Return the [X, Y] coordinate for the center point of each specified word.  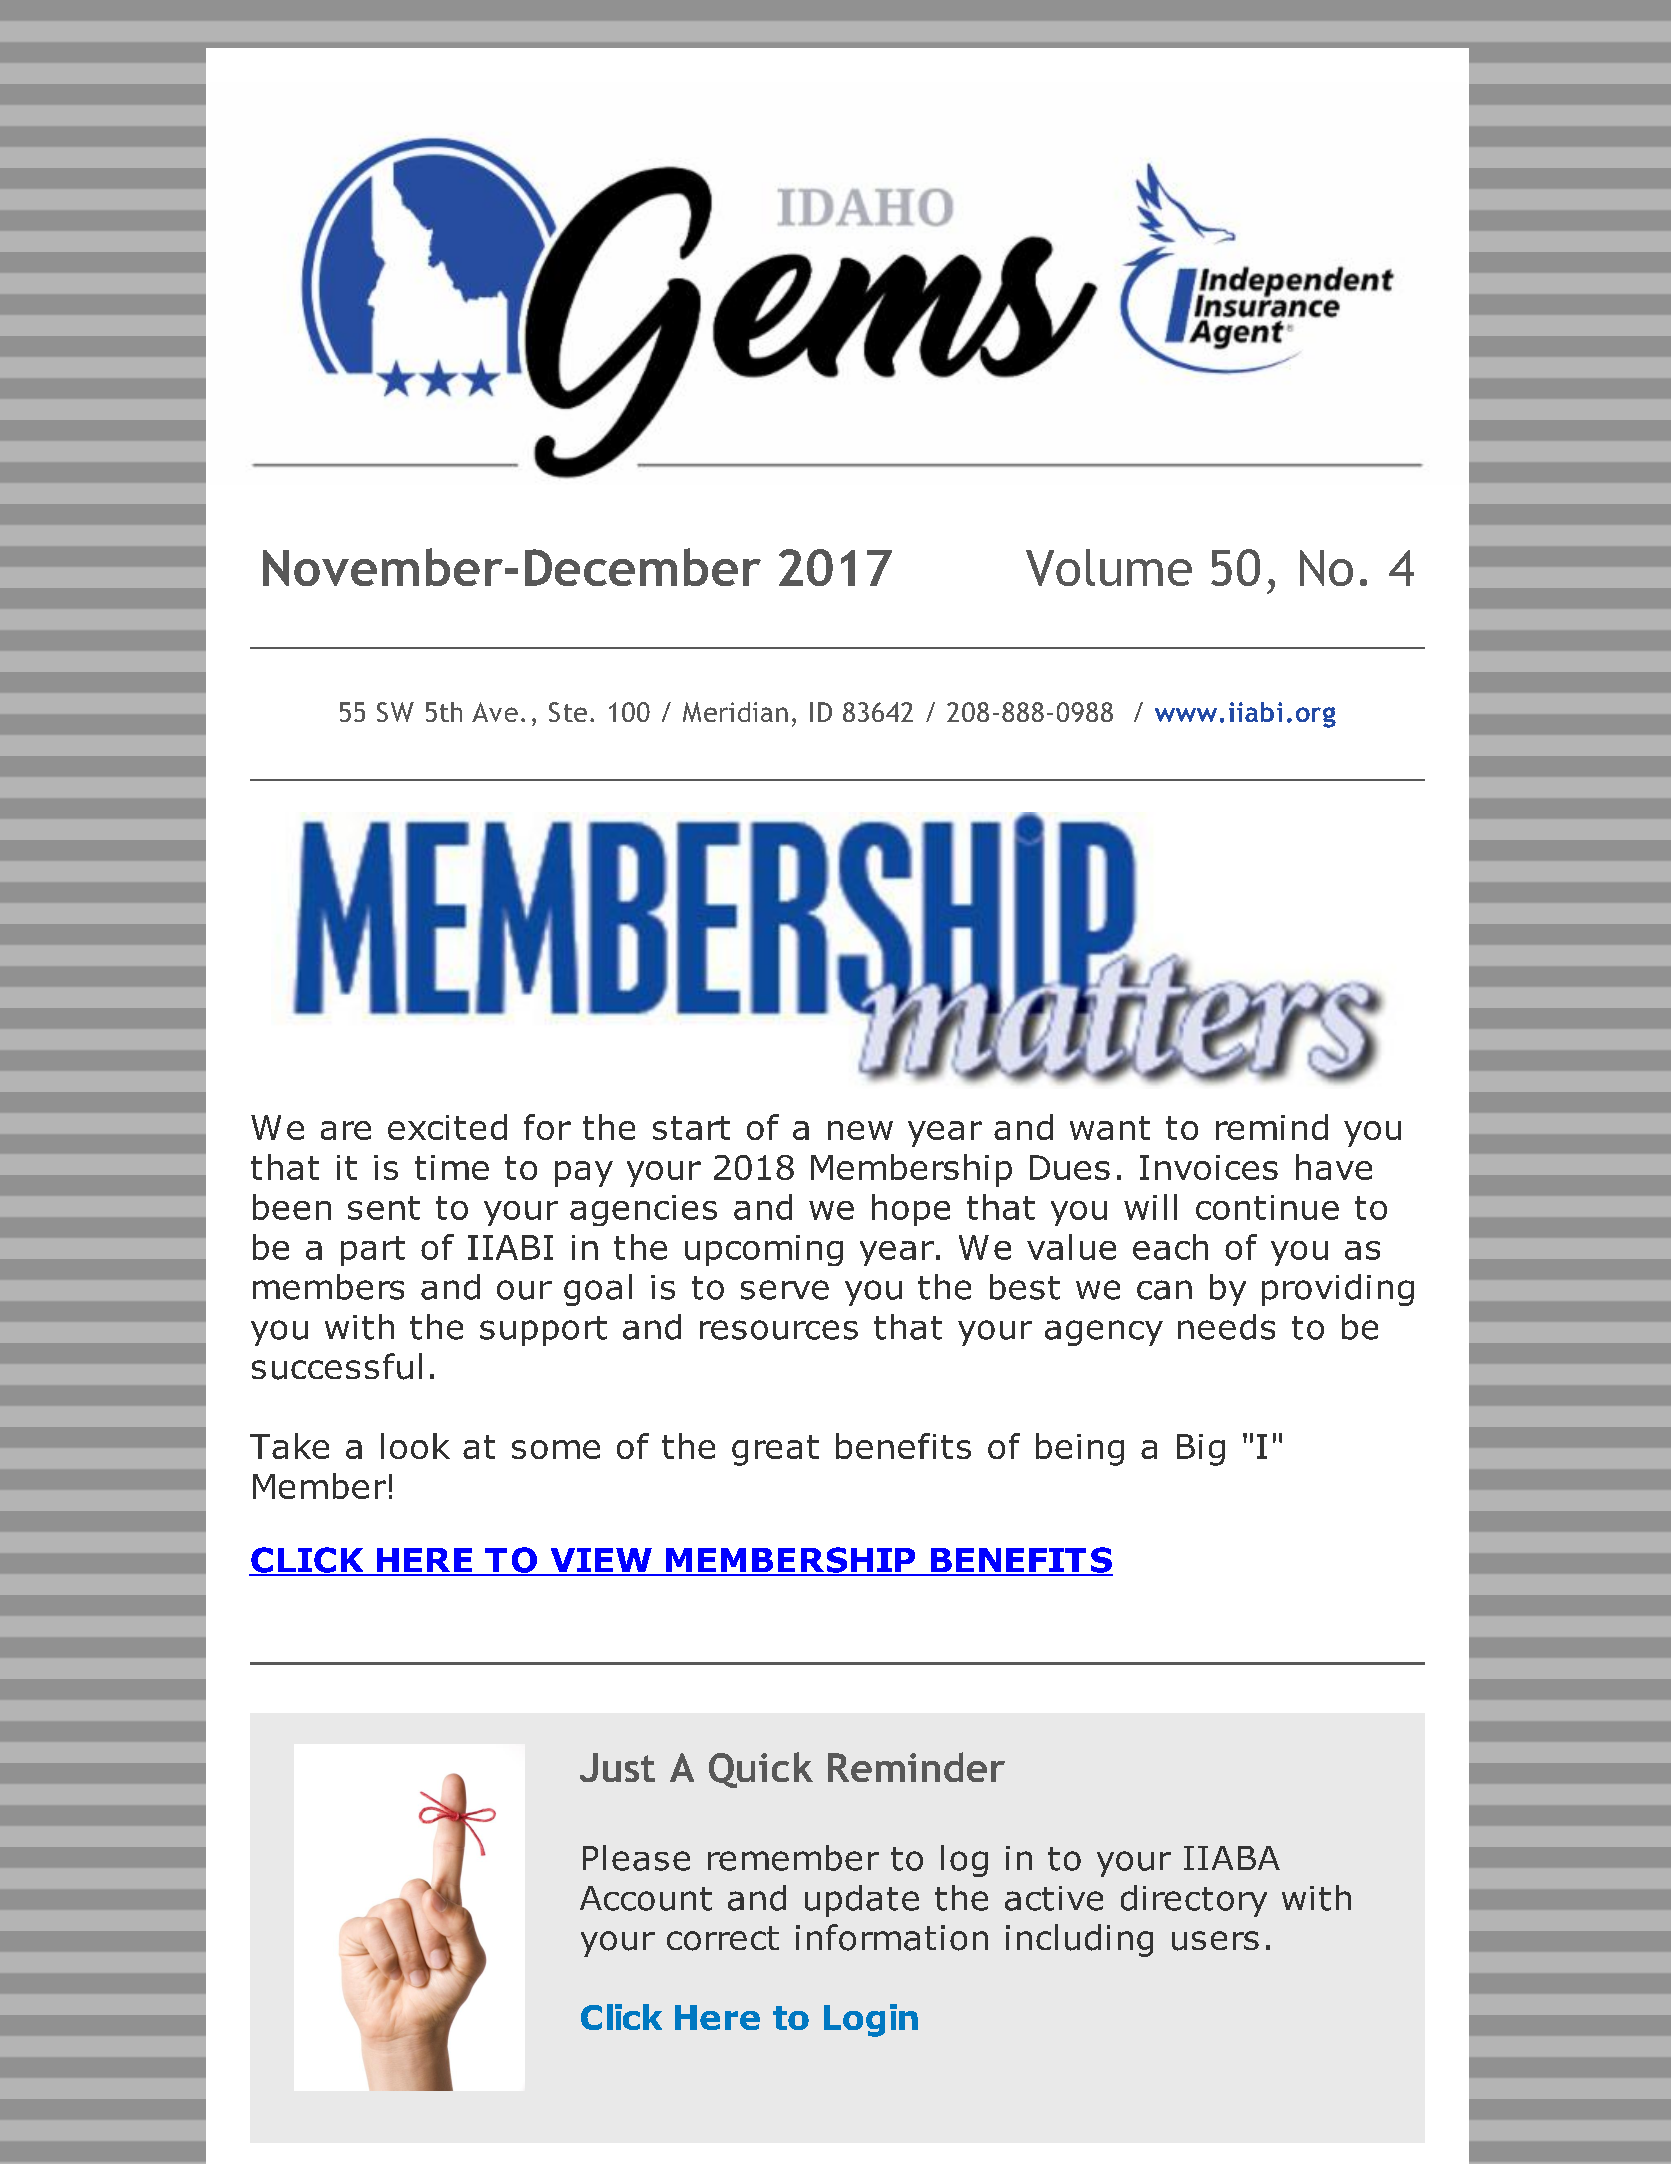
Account [646, 1898]
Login [871, 2020]
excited [447, 1127]
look [415, 1446]
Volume [1109, 567]
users [1215, 1941]
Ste [568, 712]
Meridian [735, 712]
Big [1201, 1450]
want [1110, 1128]
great [775, 1450]
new [860, 1130]
